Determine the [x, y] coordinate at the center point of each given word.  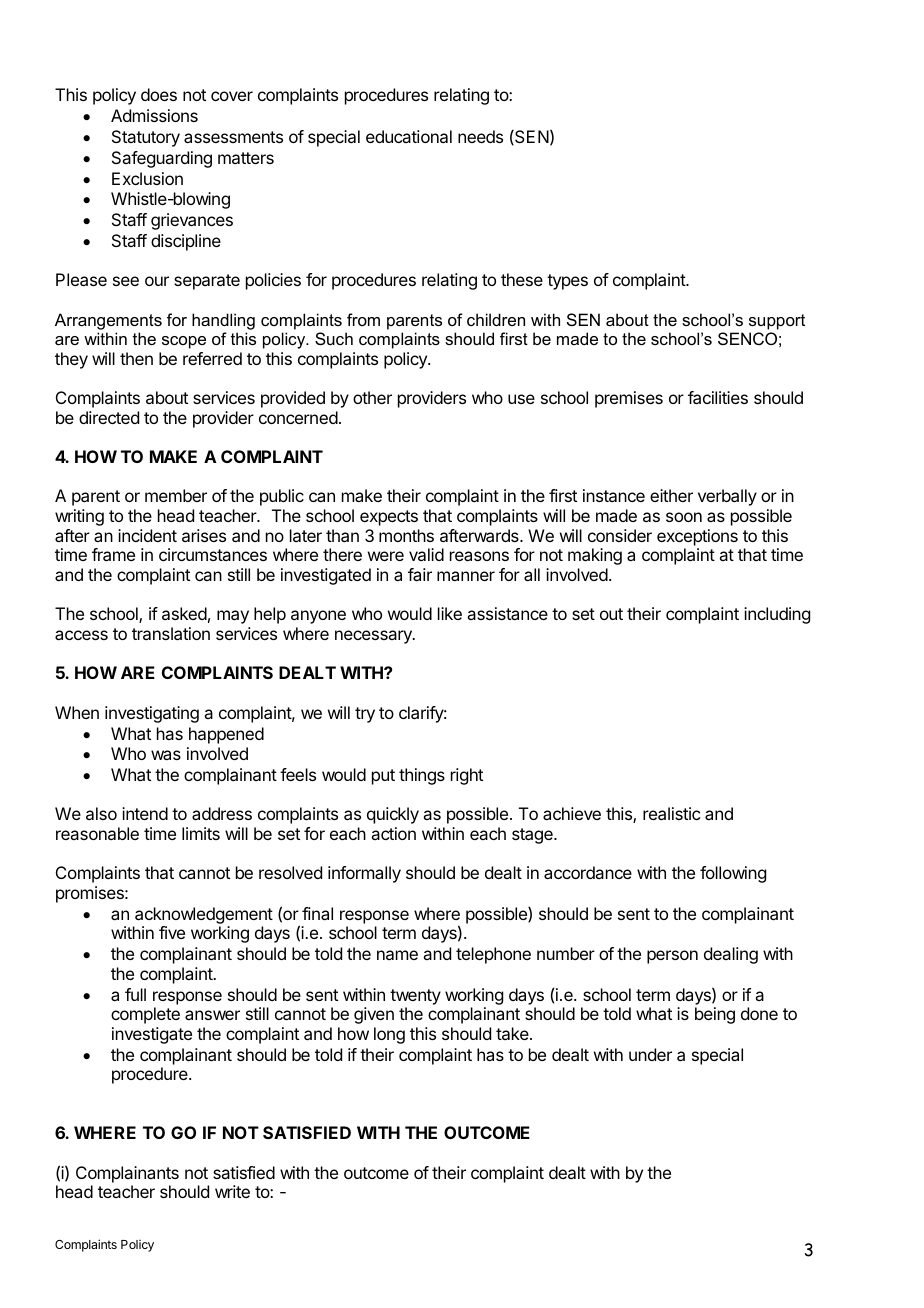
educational [409, 136]
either [671, 495]
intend [145, 813]
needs [480, 136]
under [650, 1054]
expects [389, 518]
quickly [393, 815]
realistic [671, 813]
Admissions [154, 115]
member [176, 495]
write [232, 1191]
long [389, 1035]
